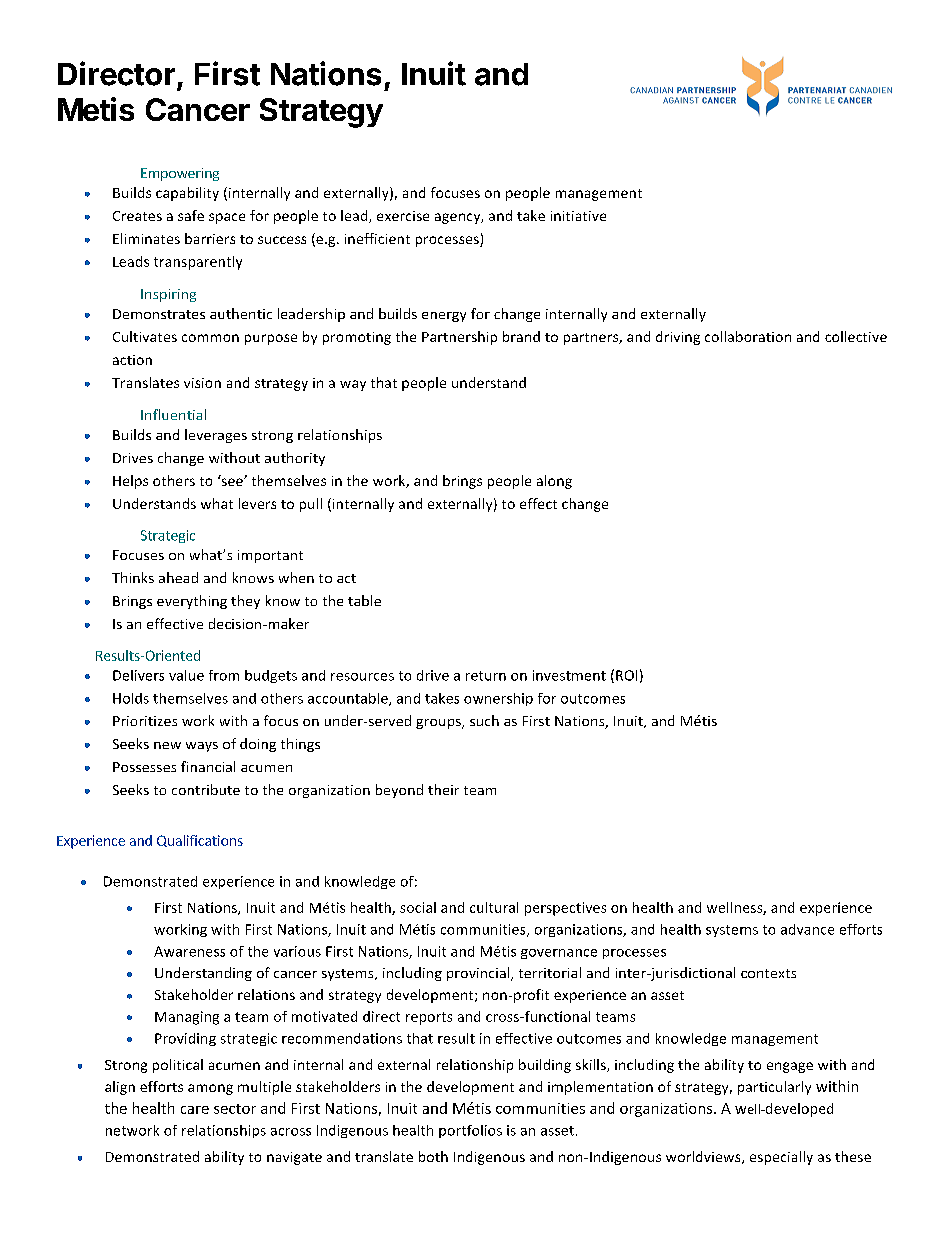  I want to click on advance, so click(807, 929).
